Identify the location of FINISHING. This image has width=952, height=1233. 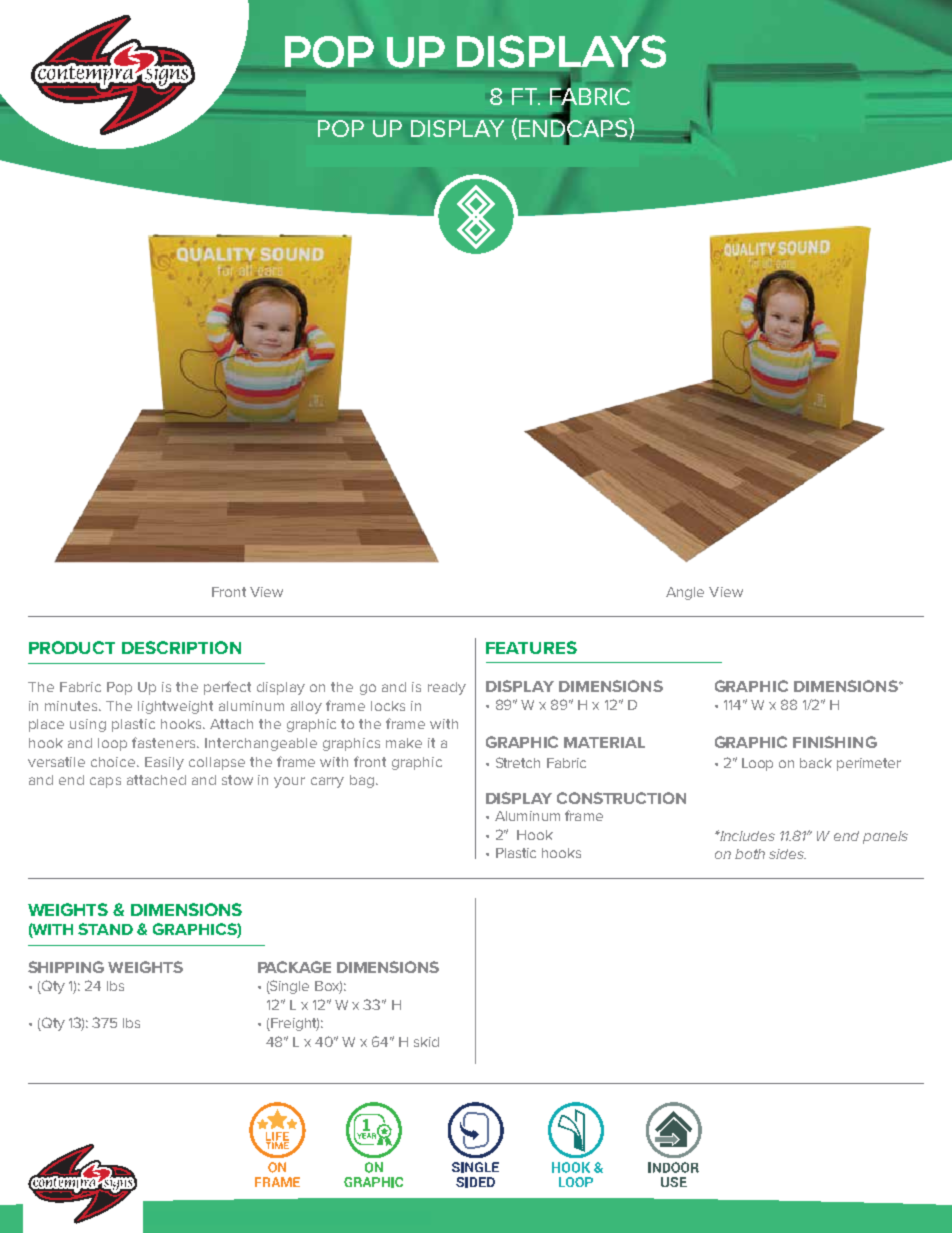
(835, 742).
